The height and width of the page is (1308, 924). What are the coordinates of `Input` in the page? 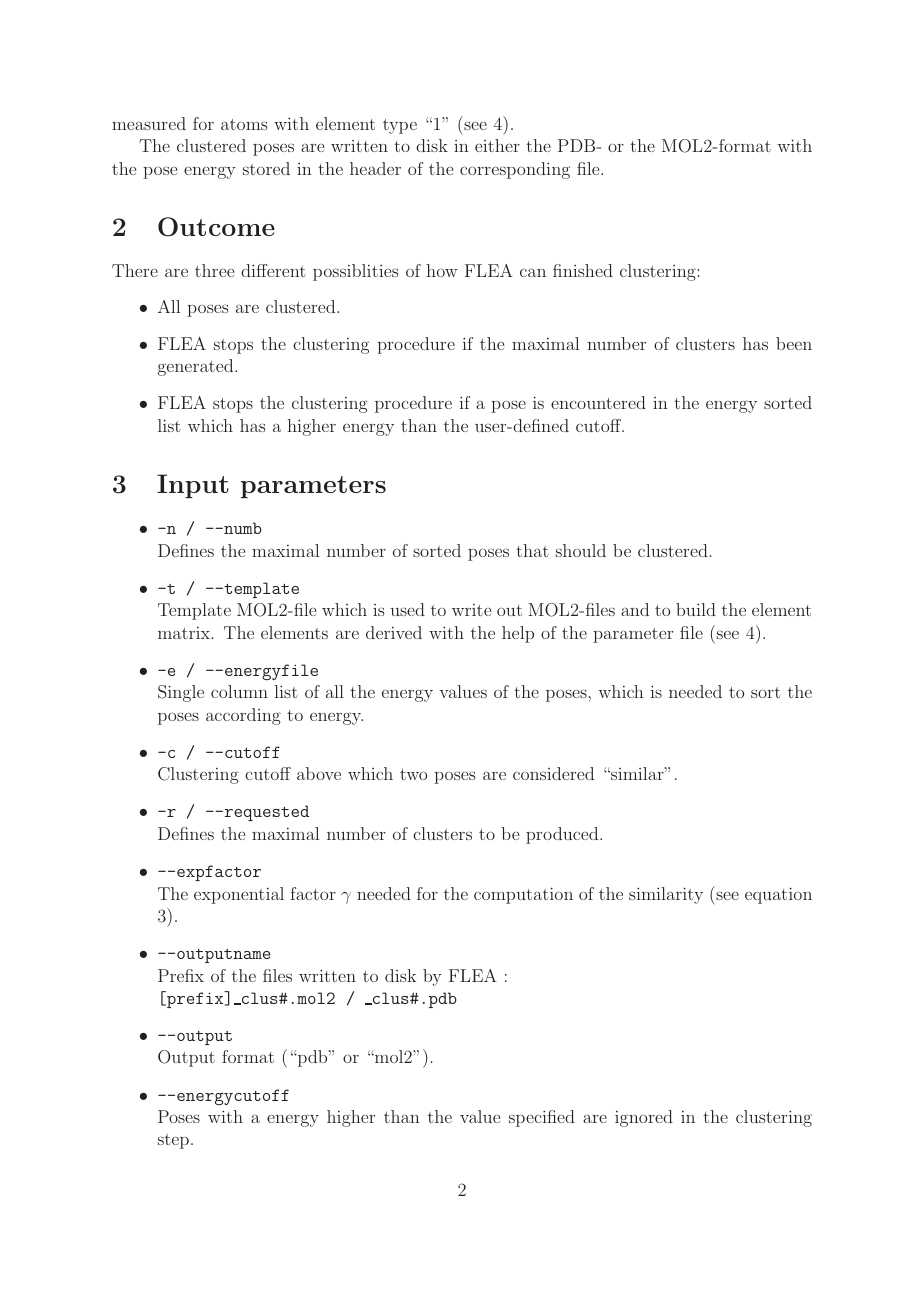 It's located at (193, 486).
